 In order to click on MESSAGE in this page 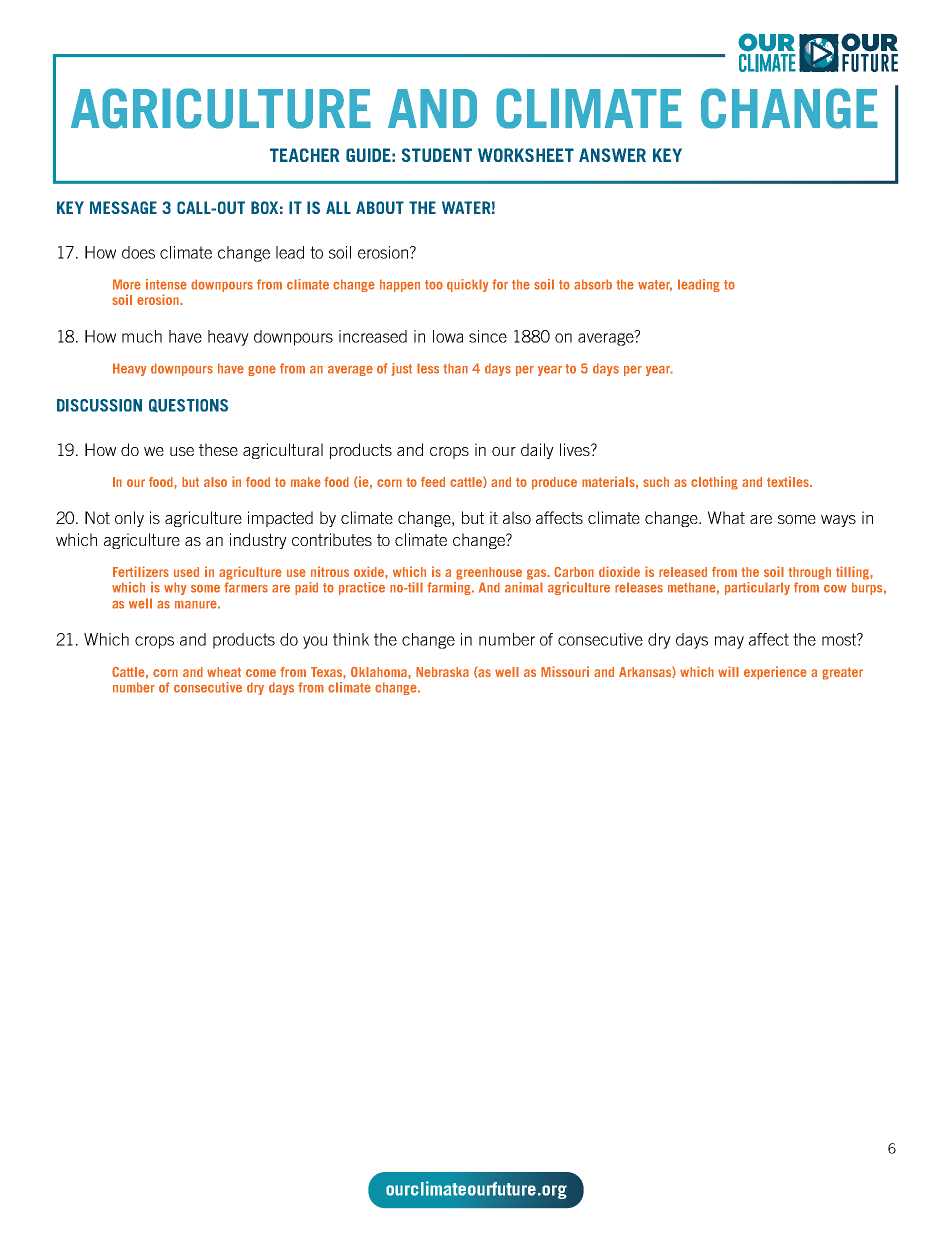, I will do `click(123, 207)`.
